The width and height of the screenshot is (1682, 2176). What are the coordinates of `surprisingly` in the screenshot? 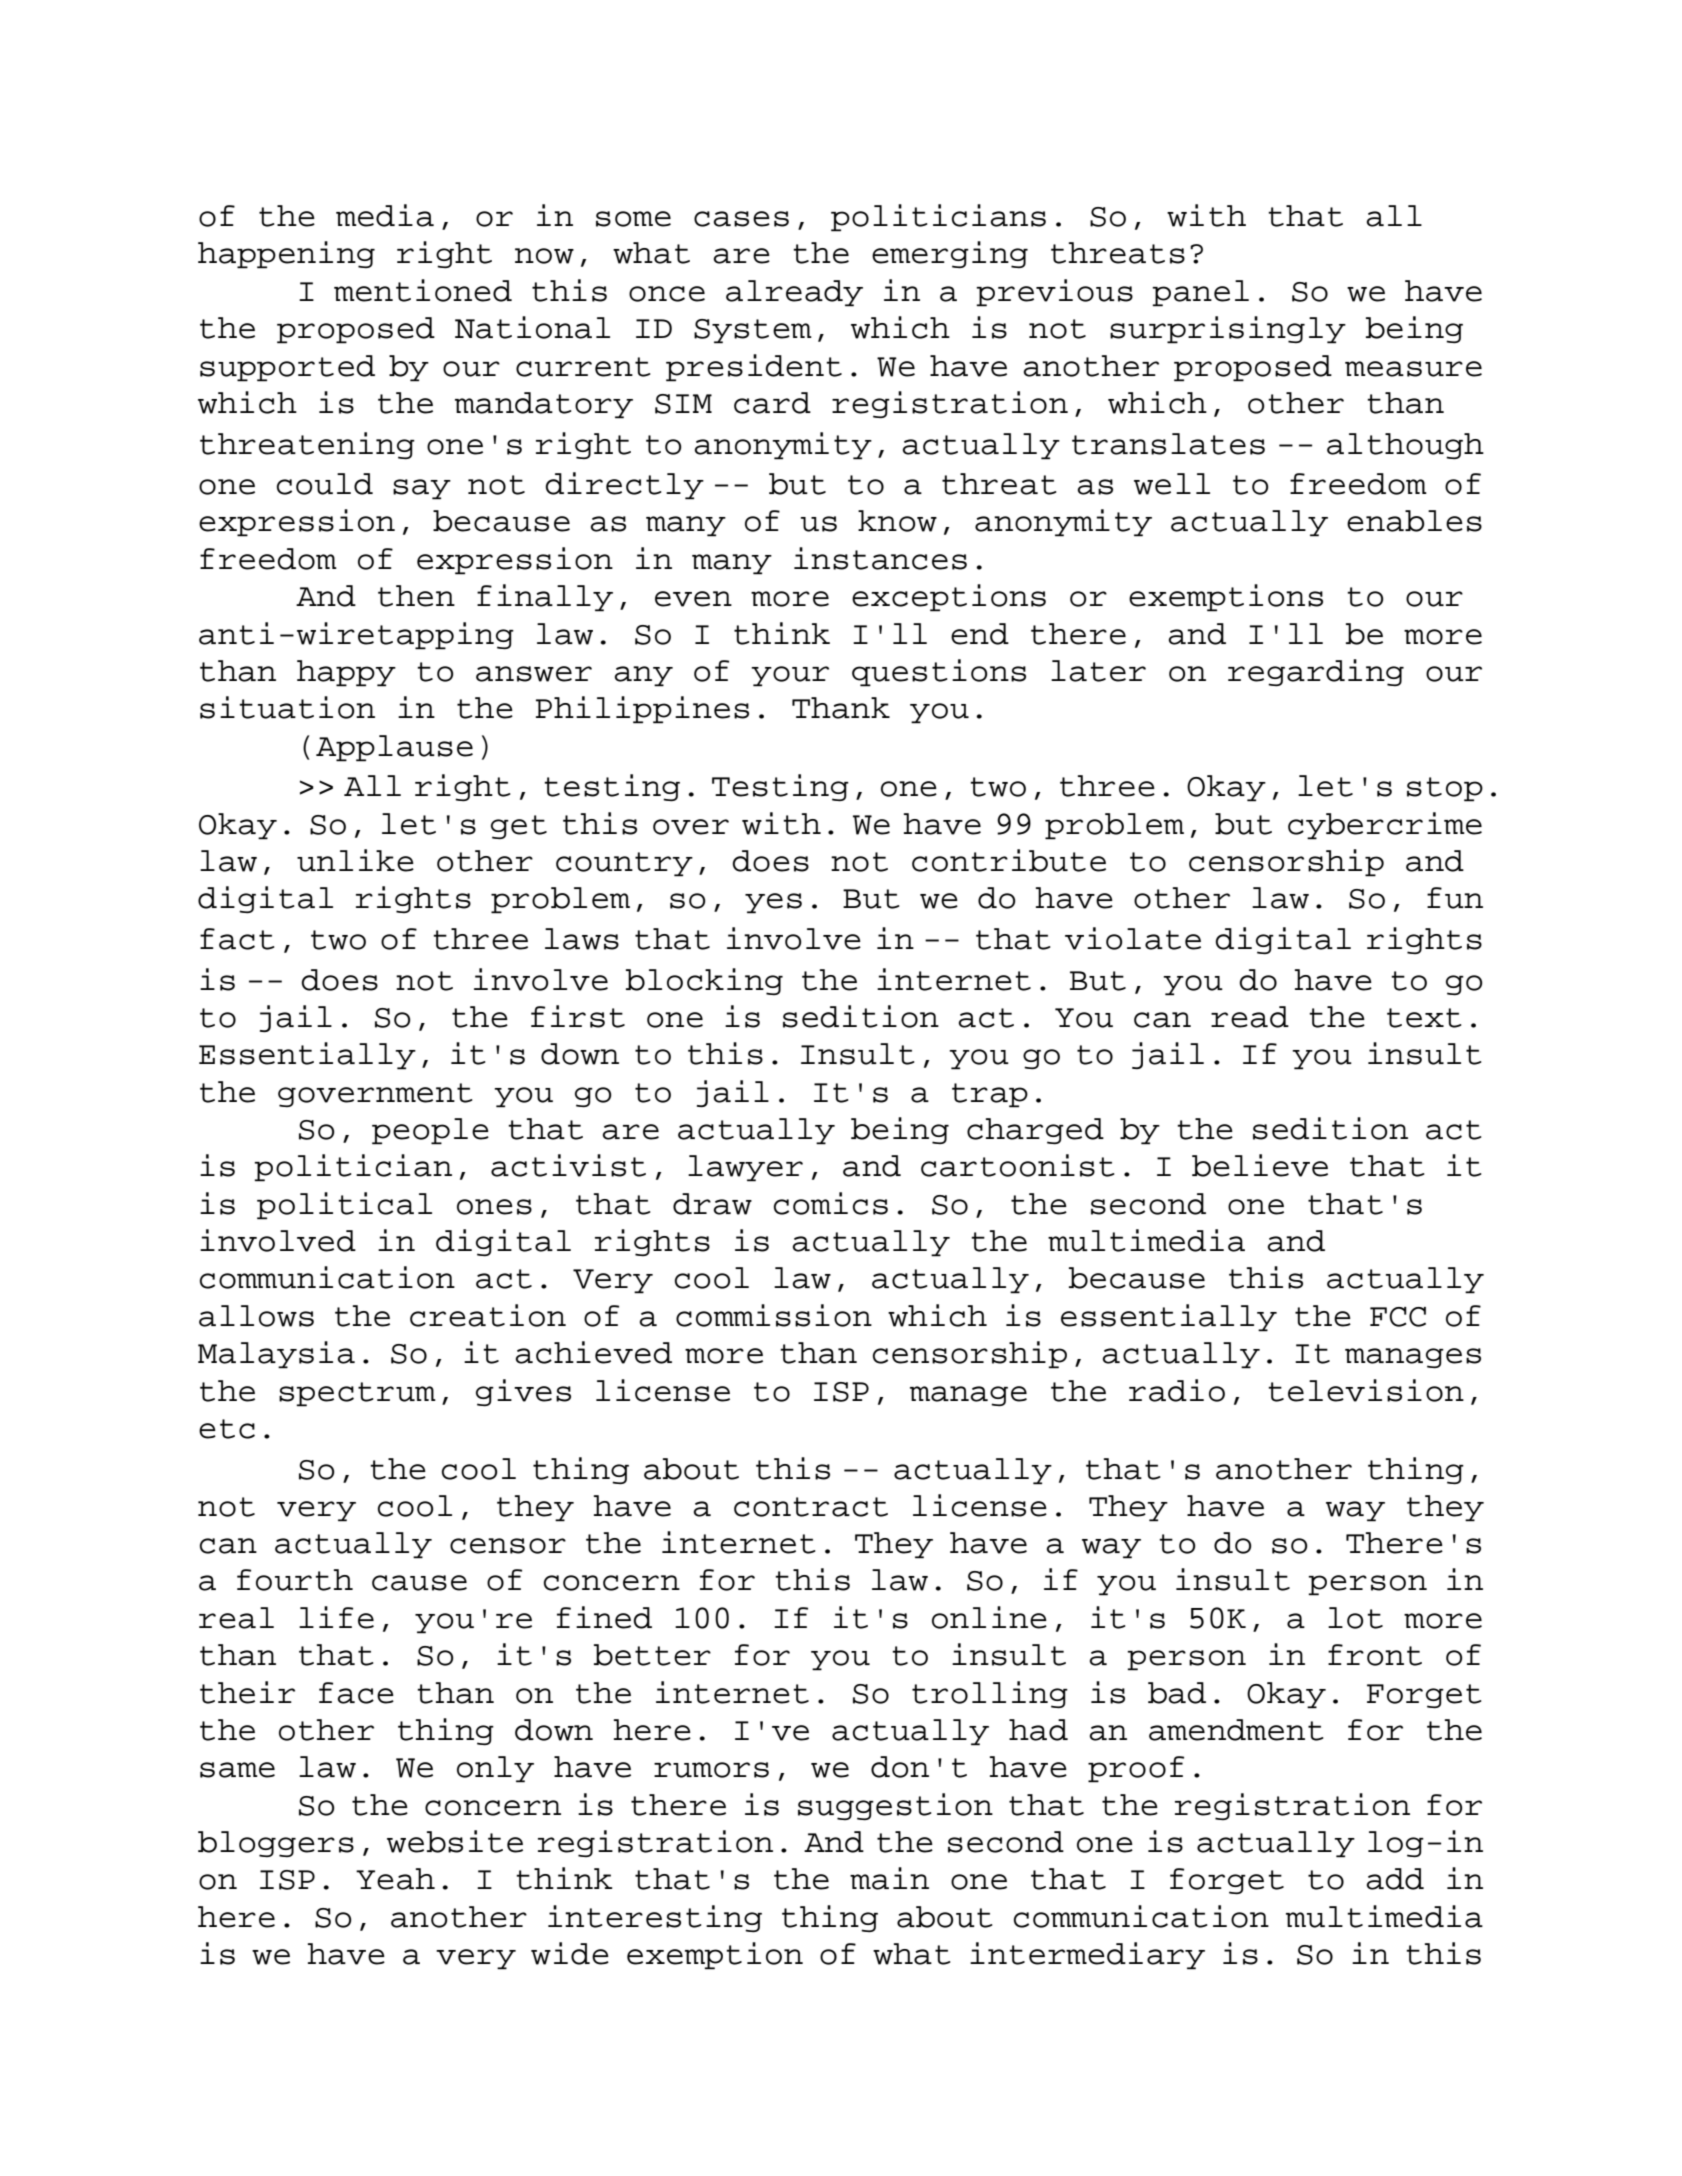 It's located at (1228, 330).
